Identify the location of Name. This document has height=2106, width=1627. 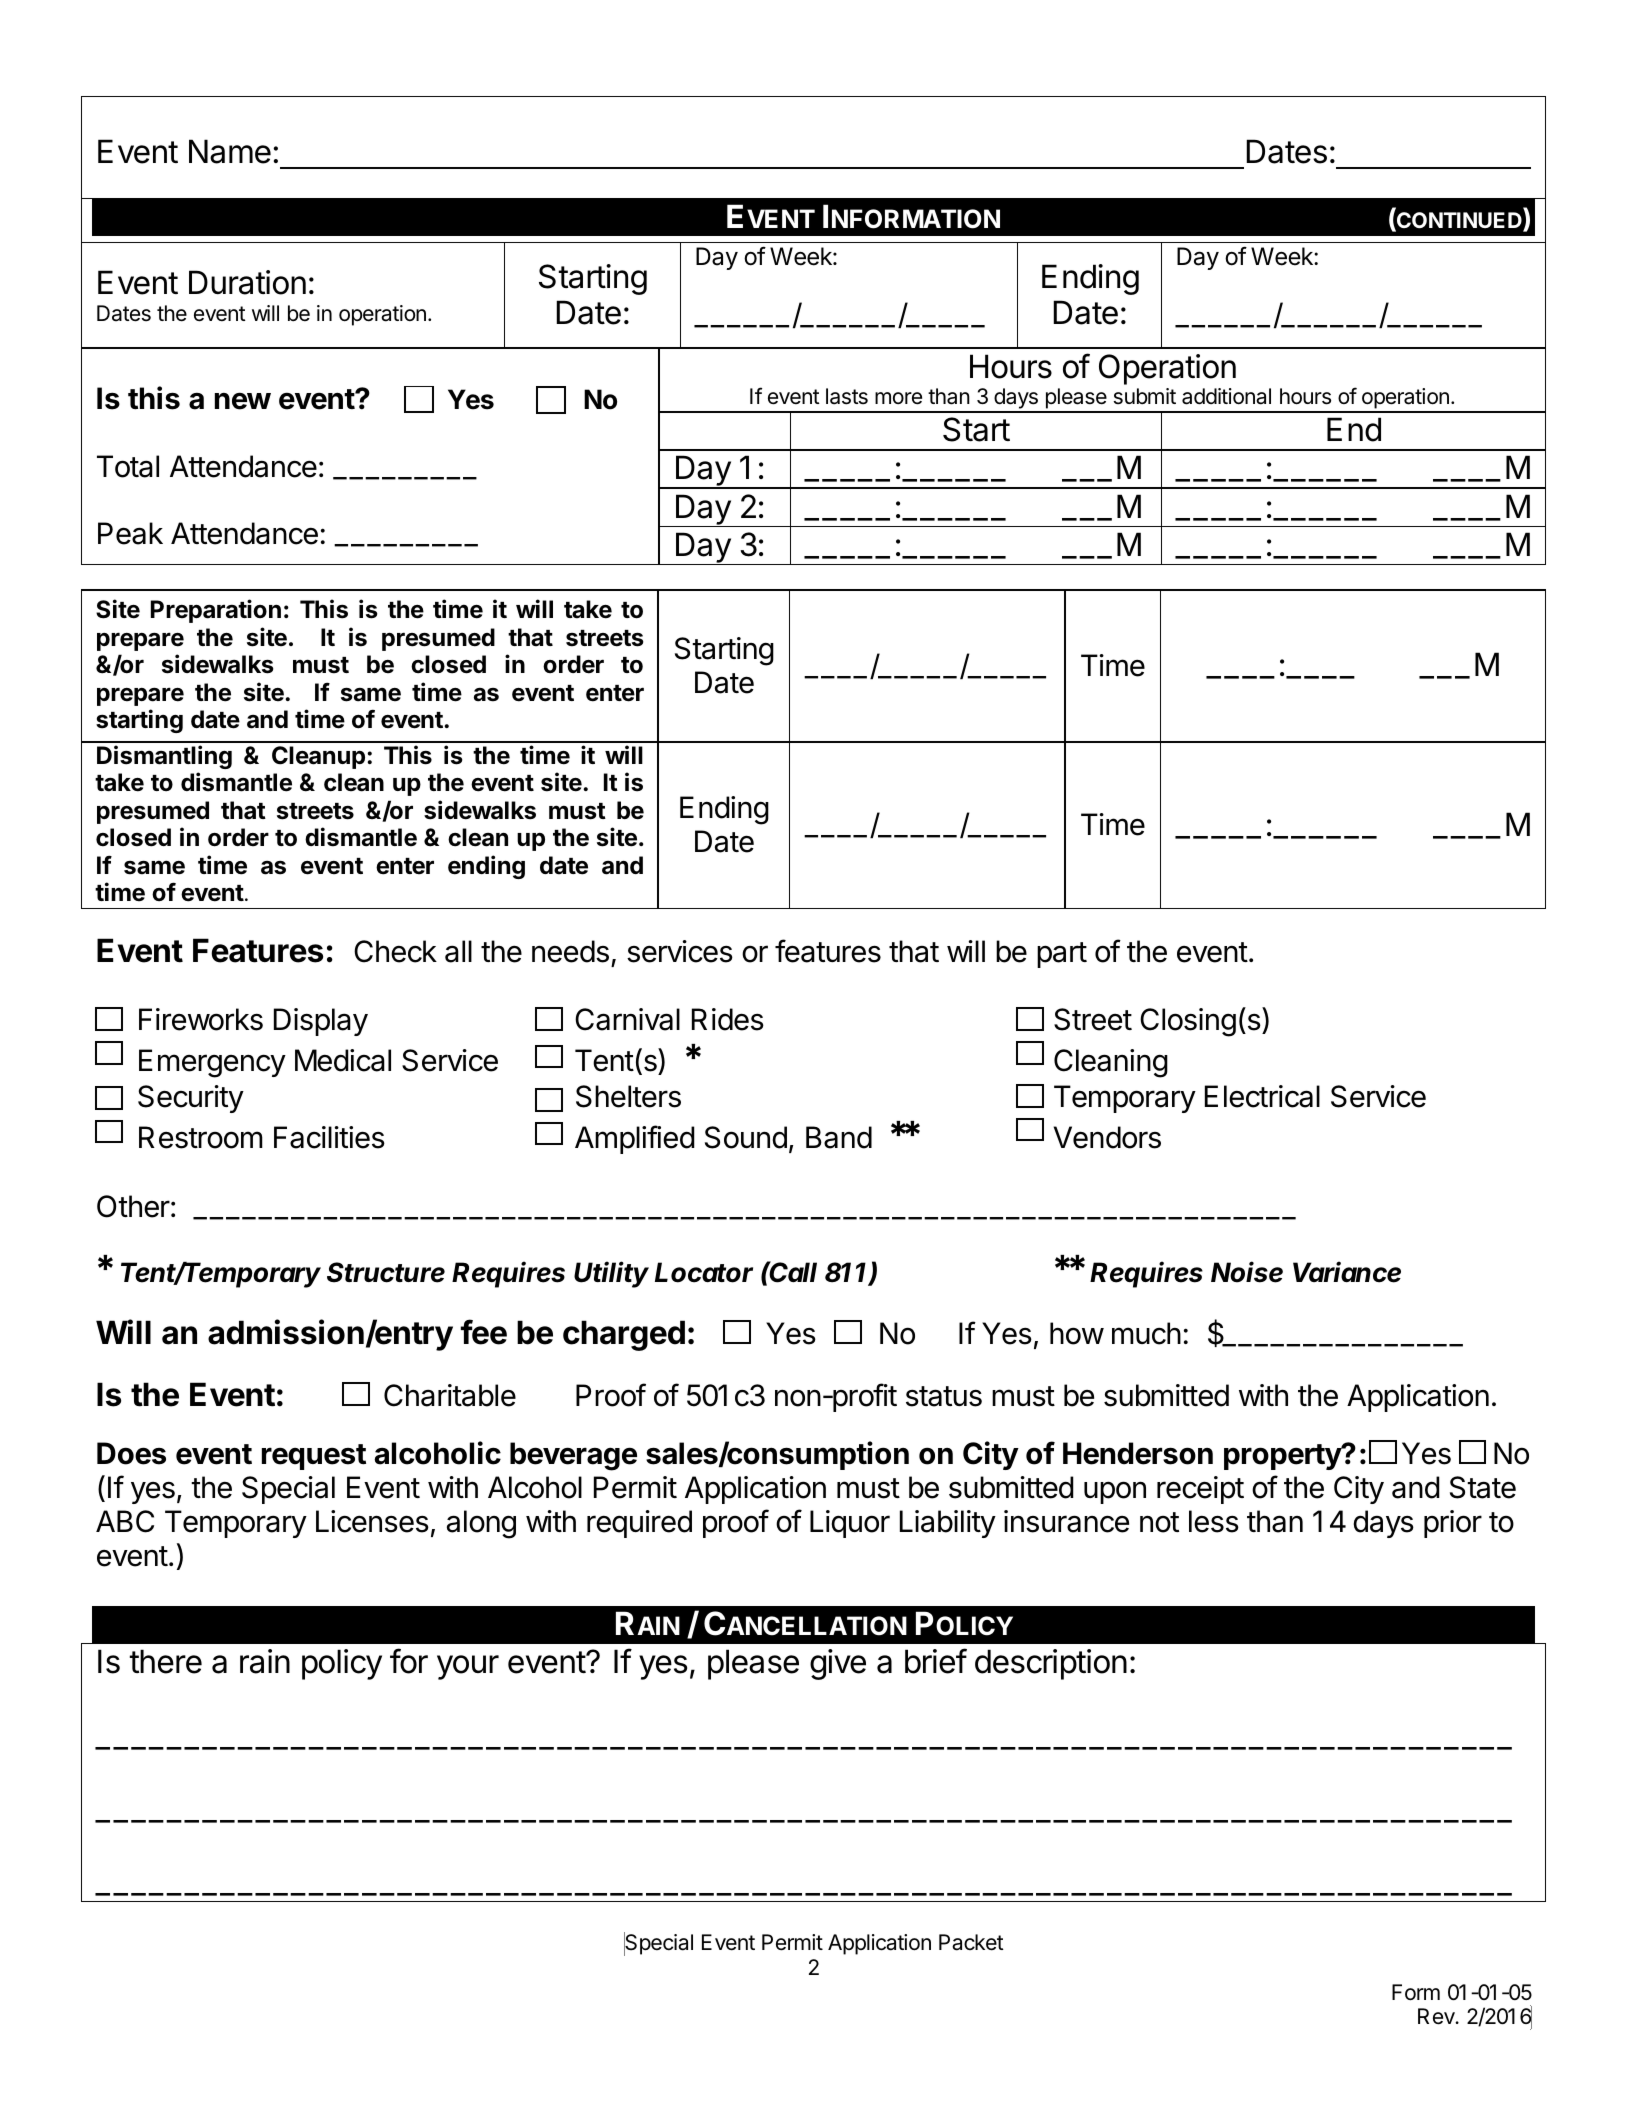
(230, 151).
